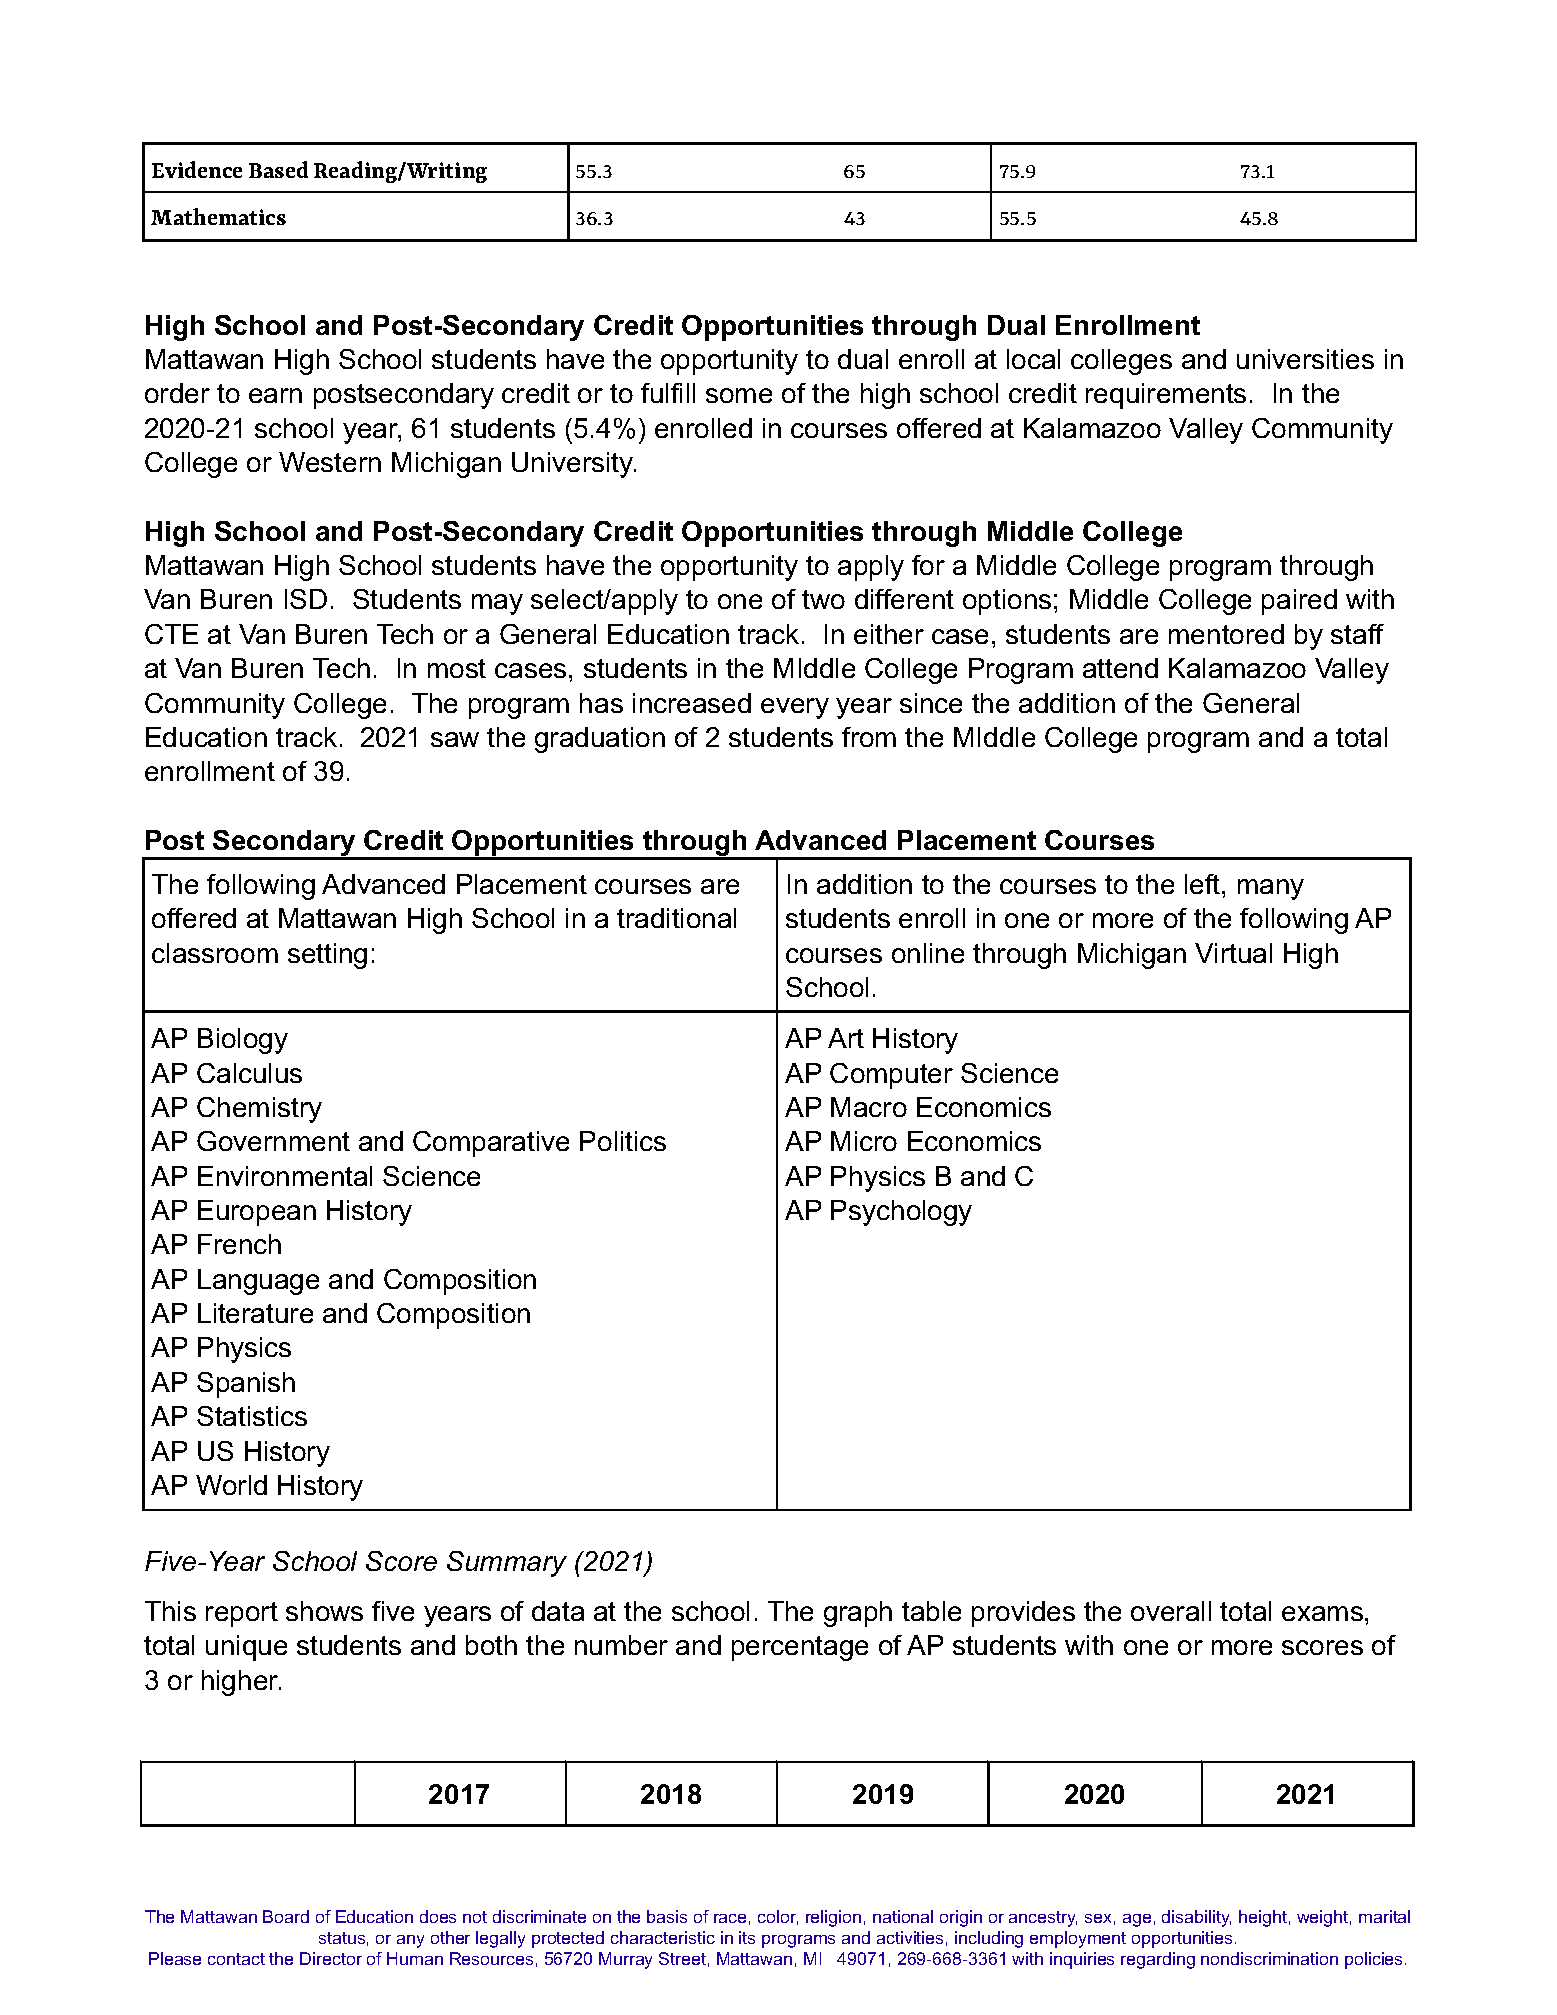  I want to click on Virtual, so click(1233, 953).
